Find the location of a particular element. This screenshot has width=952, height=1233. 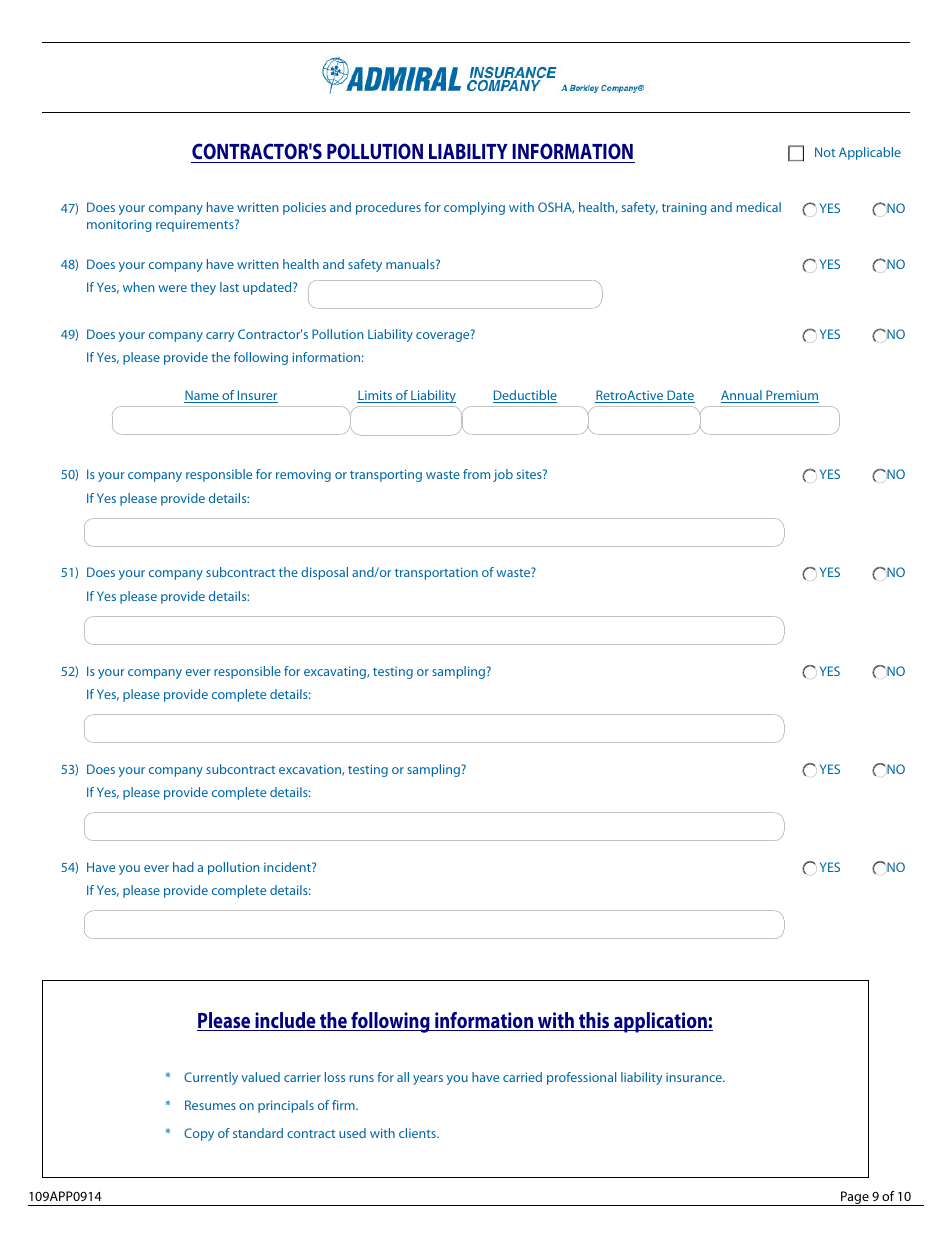

Premium is located at coordinates (791, 396).
